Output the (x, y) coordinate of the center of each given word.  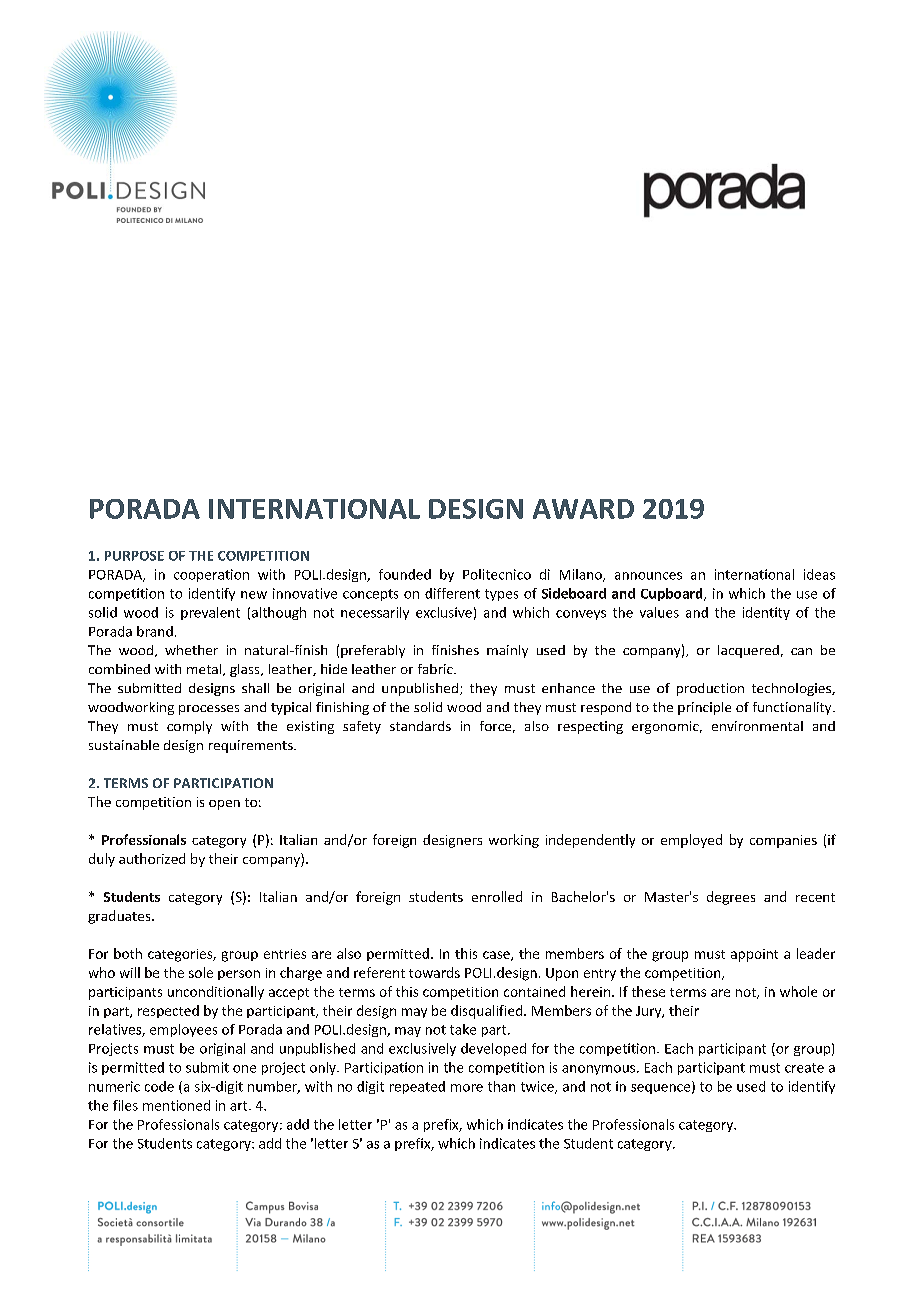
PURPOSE (134, 556)
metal (205, 670)
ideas (819, 574)
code (159, 1086)
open (224, 805)
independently (590, 841)
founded (405, 574)
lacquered (748, 651)
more (467, 1088)
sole (201, 972)
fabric (436, 669)
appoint (754, 955)
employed (691, 841)
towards (434, 972)
